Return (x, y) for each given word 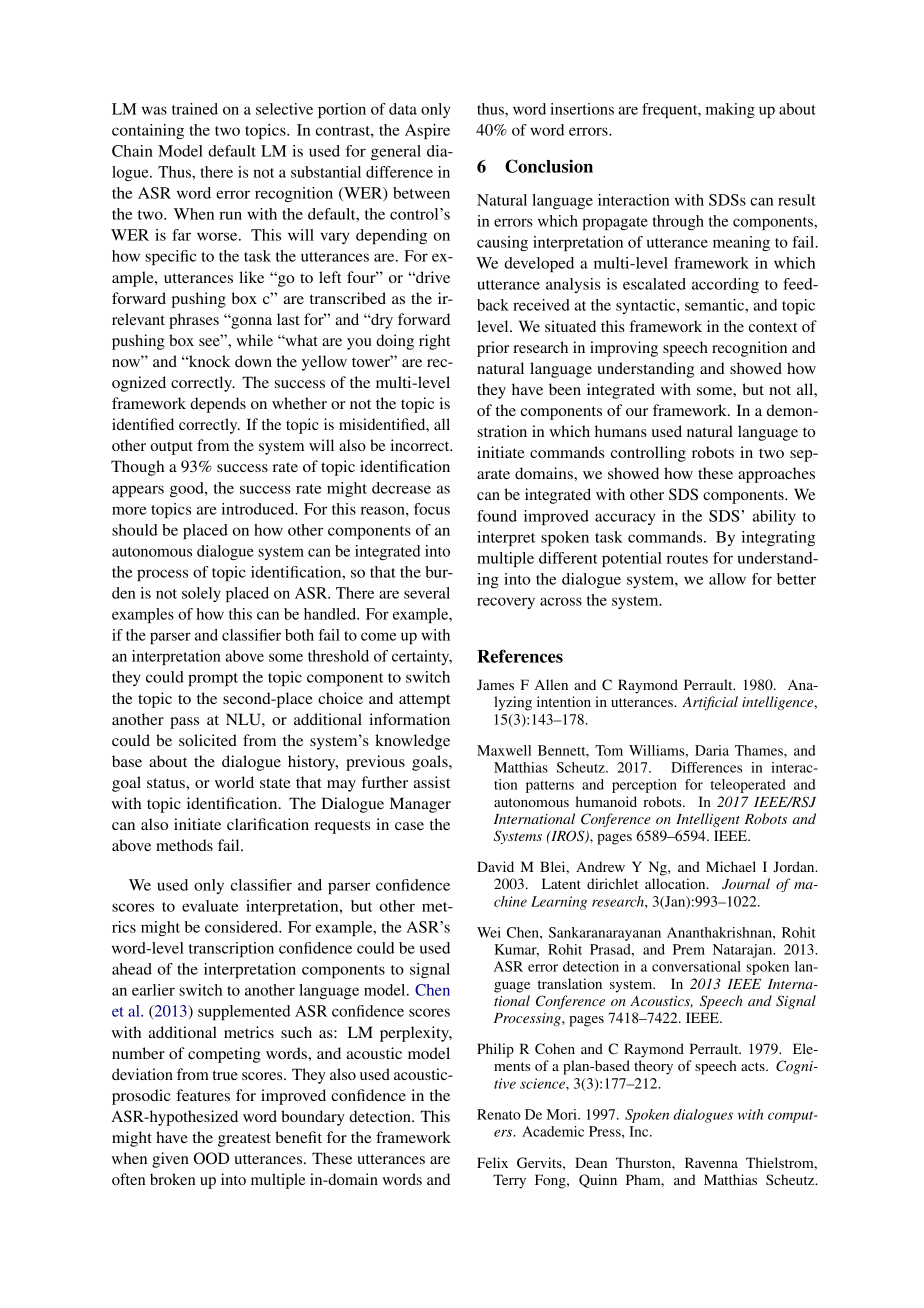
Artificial (710, 703)
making (730, 110)
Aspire (427, 131)
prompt (213, 679)
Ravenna (711, 1162)
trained (195, 109)
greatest (244, 1140)
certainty (422, 657)
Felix (492, 1162)
